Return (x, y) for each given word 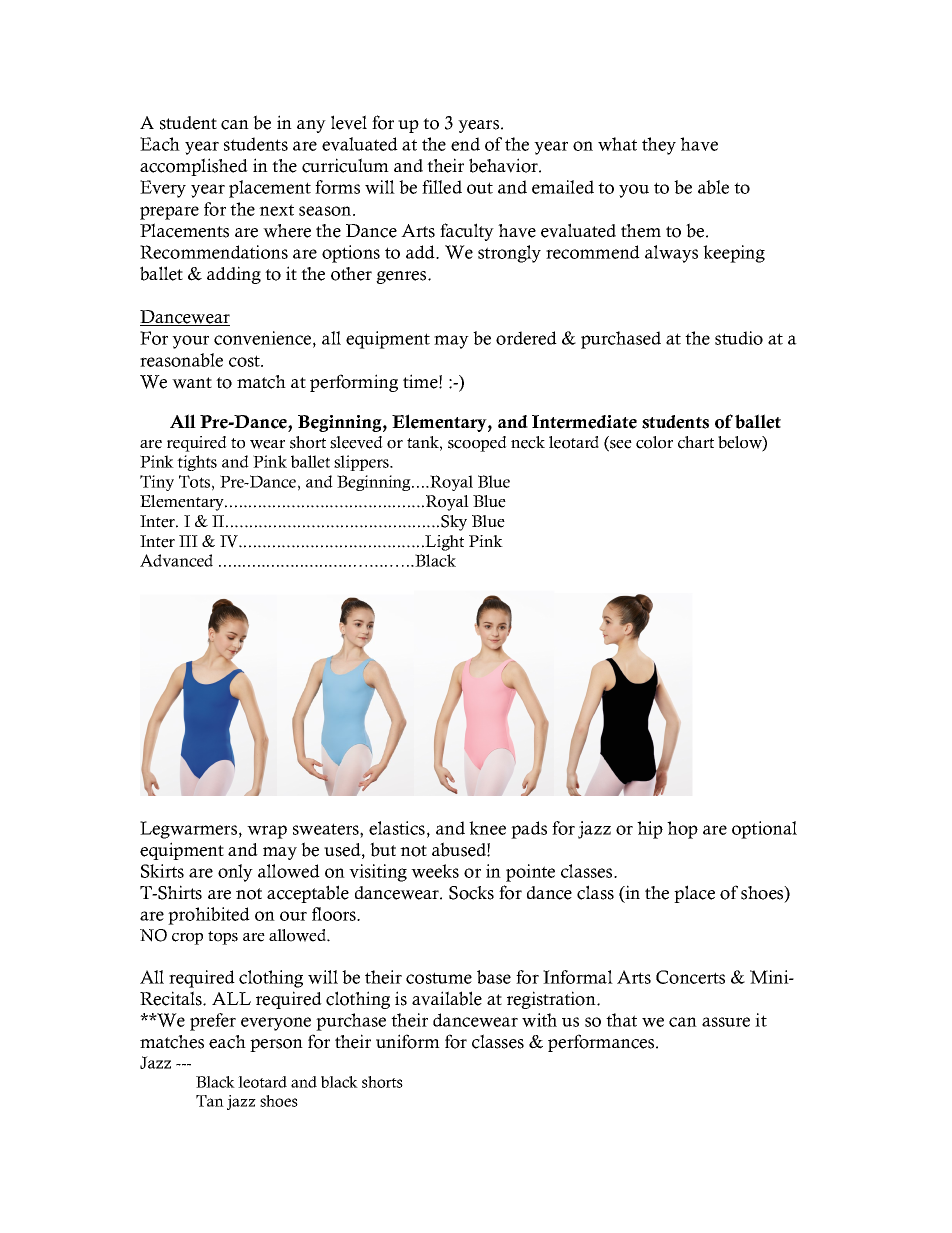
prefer (213, 1022)
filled (442, 187)
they (659, 146)
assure (726, 1022)
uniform (408, 1041)
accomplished (194, 167)
